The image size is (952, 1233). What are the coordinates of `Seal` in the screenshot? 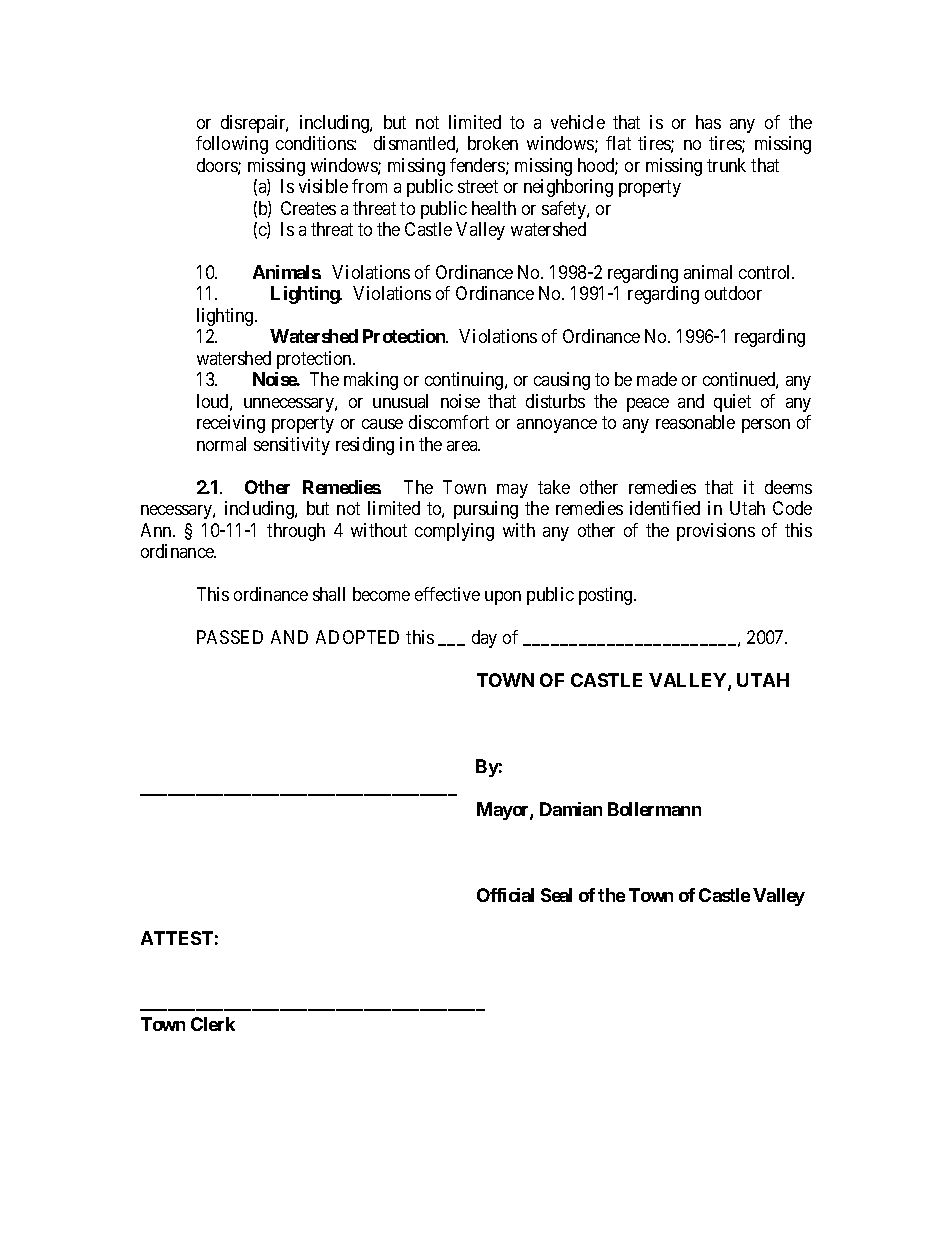 It's located at (556, 895).
